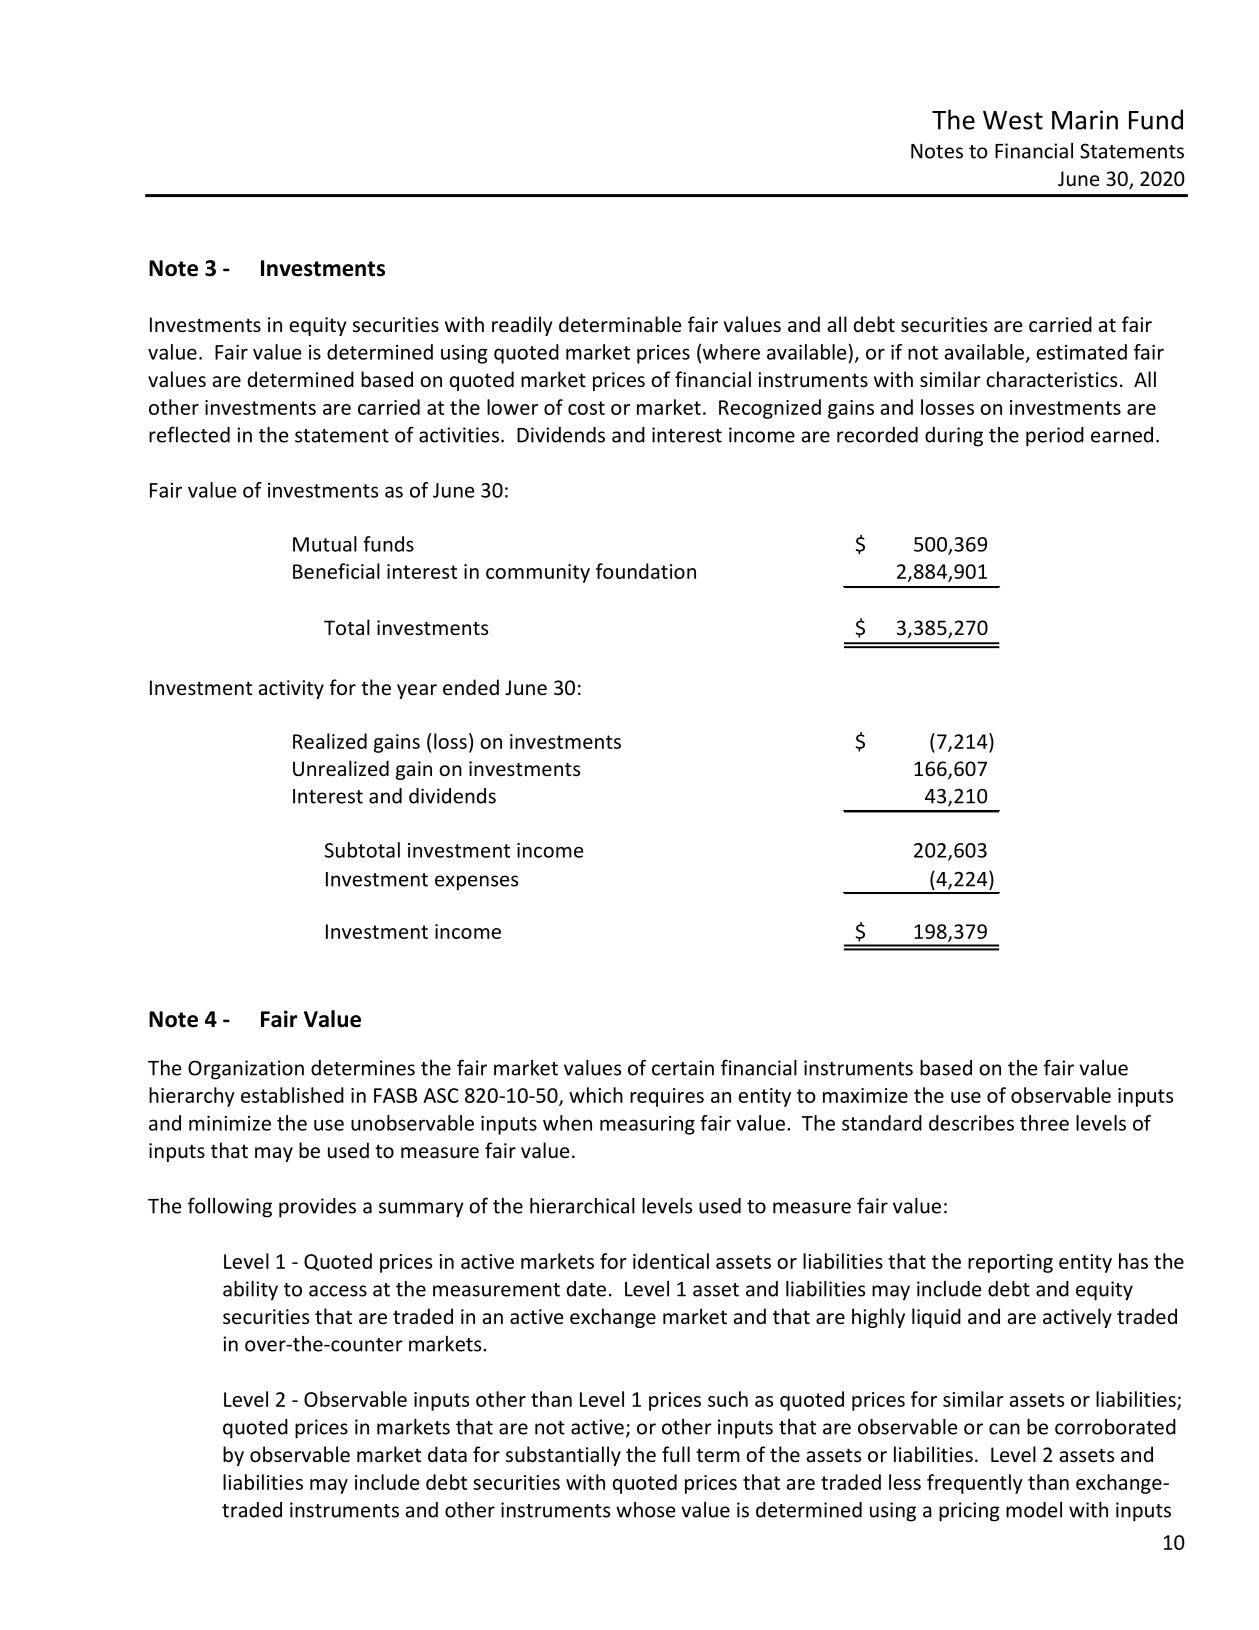  I want to click on certain, so click(683, 1068).
